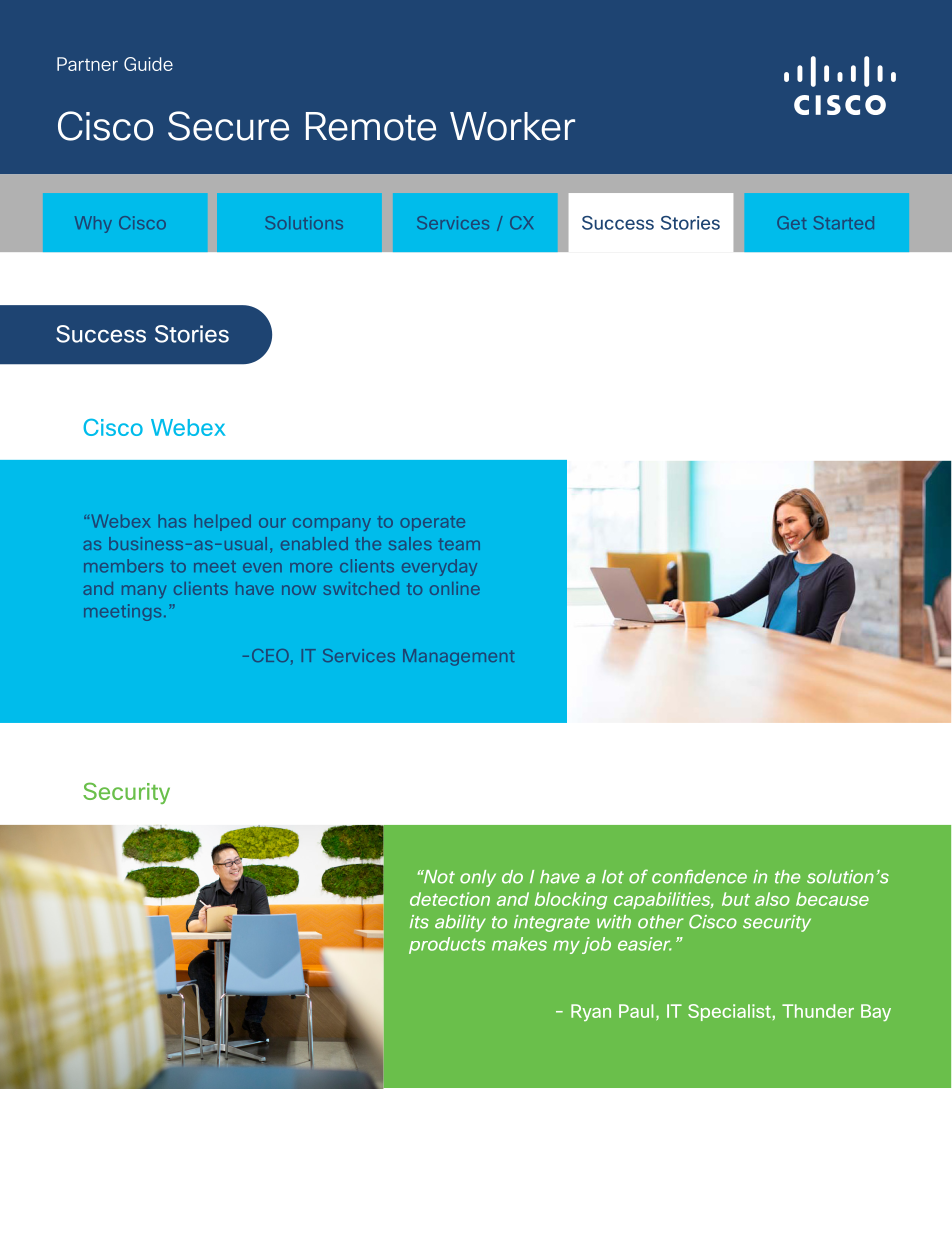 Image resolution: width=952 pixels, height=1233 pixels. Describe the element at coordinates (172, 521) in the image. I see `has` at that location.
